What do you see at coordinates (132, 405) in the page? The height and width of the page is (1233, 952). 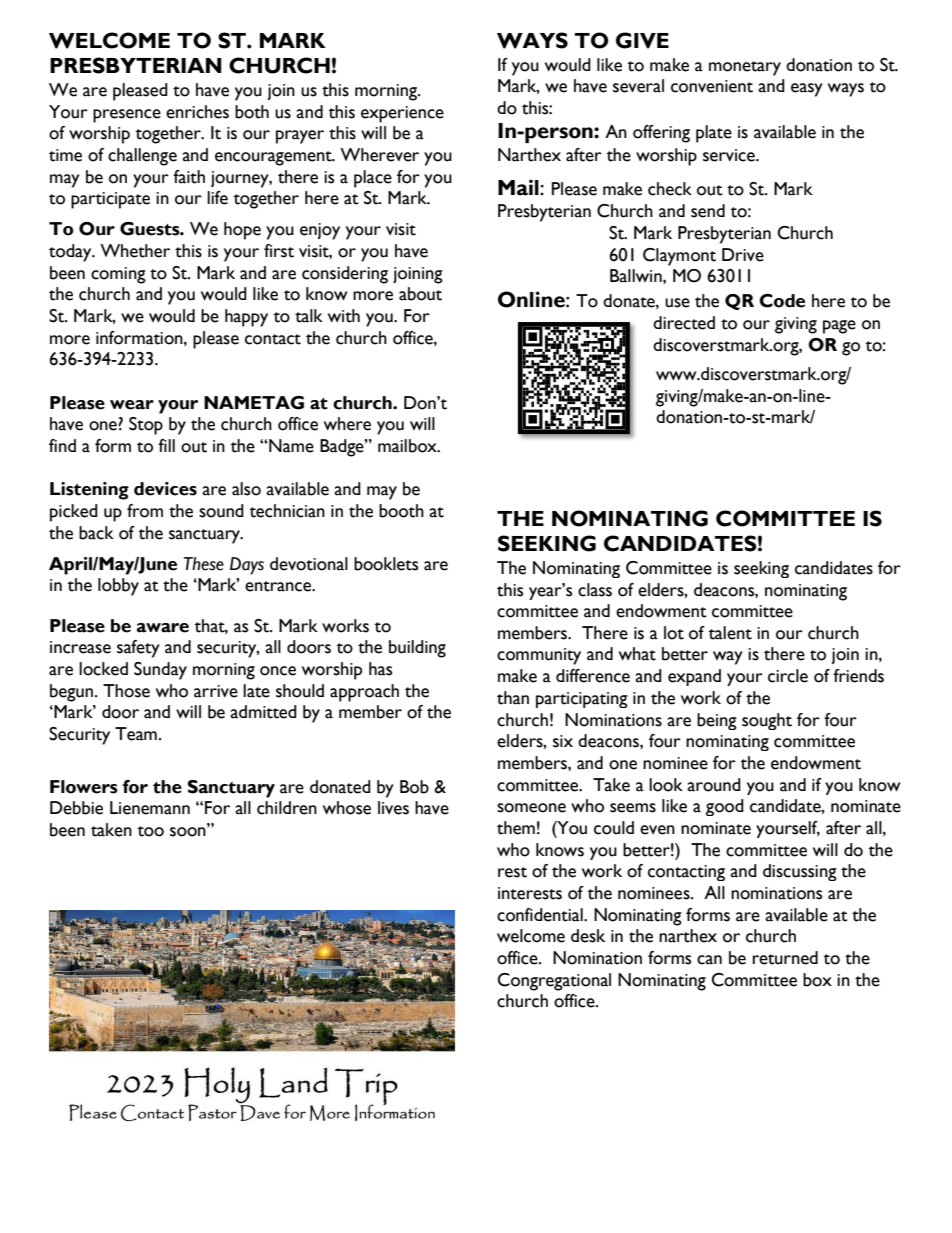 I see `wear` at bounding box center [132, 405].
